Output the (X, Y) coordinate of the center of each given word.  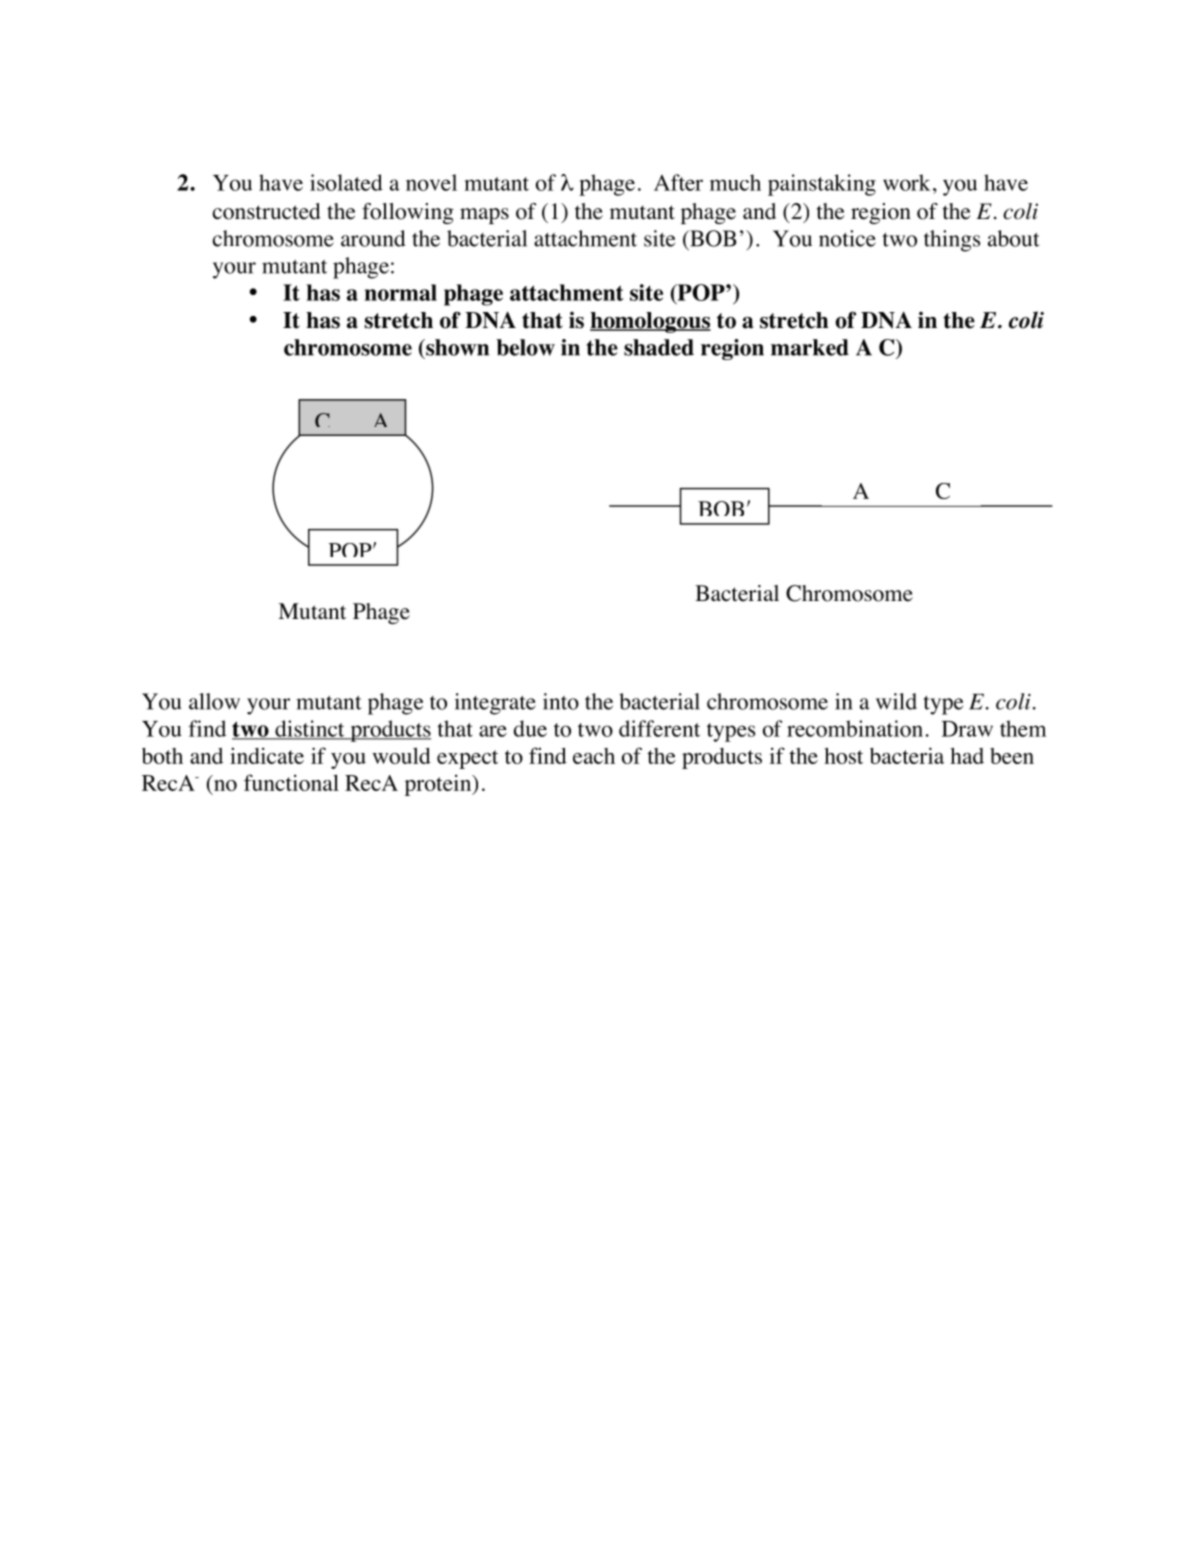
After (678, 182)
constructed (267, 211)
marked (810, 347)
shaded (659, 347)
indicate (267, 755)
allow (214, 701)
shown (456, 347)
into (561, 701)
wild (896, 701)
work (907, 182)
